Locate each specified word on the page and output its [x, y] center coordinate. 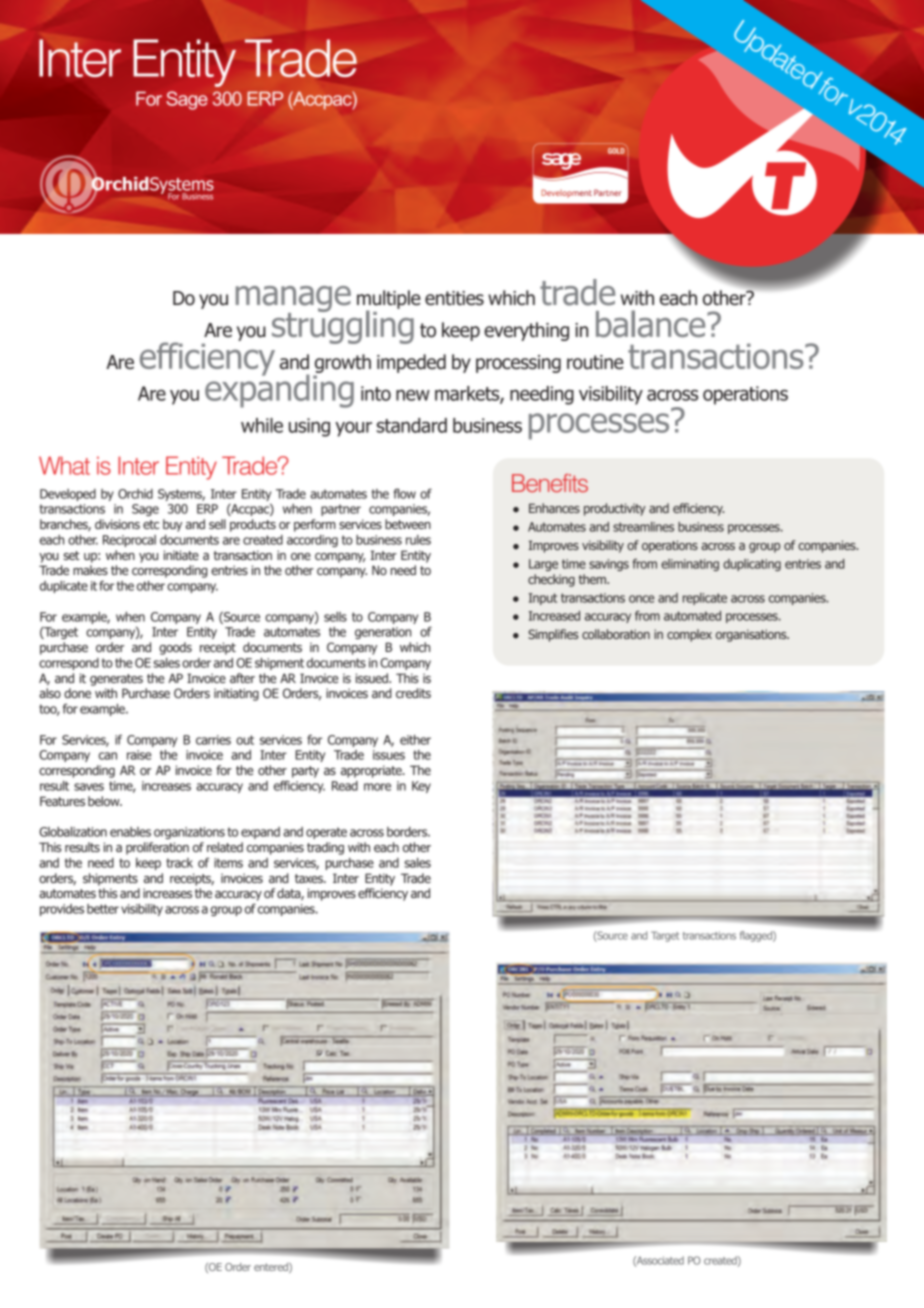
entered [272, 1268]
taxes [310, 878]
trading [325, 848]
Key [421, 787]
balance [652, 324]
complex [689, 635]
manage [293, 300]
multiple [389, 300]
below [105, 801]
